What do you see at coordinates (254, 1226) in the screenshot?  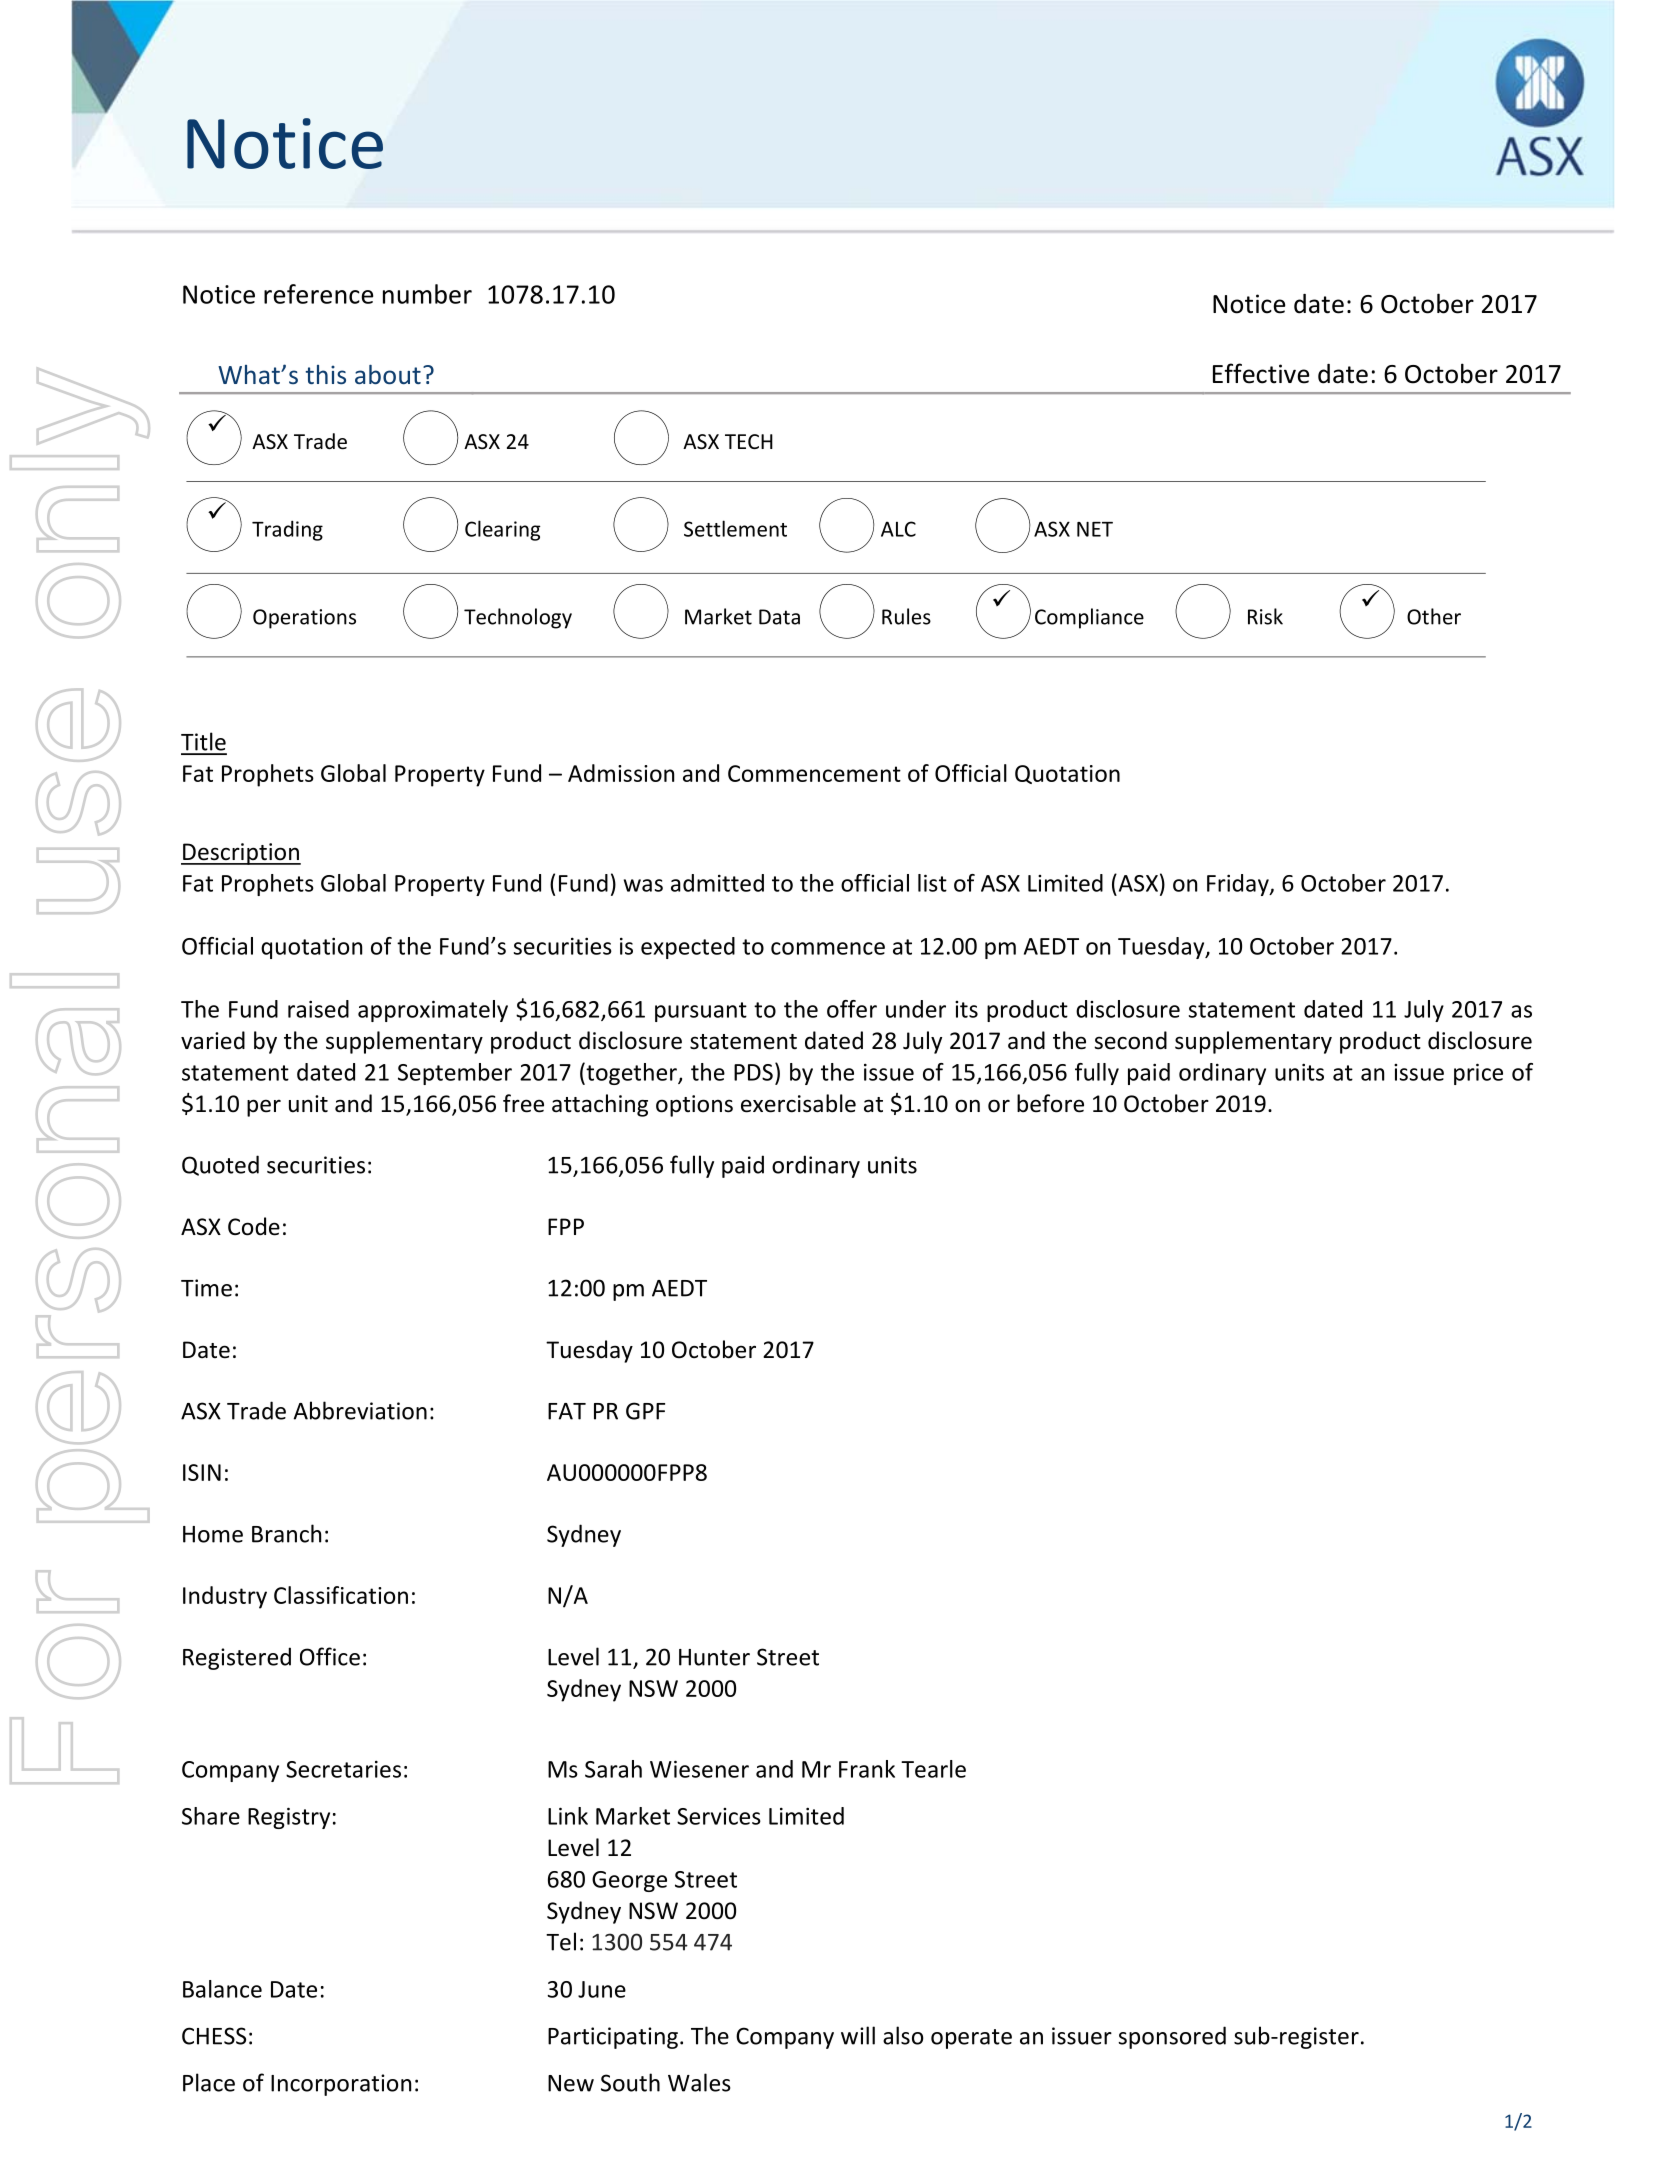 I see `Code` at bounding box center [254, 1226].
